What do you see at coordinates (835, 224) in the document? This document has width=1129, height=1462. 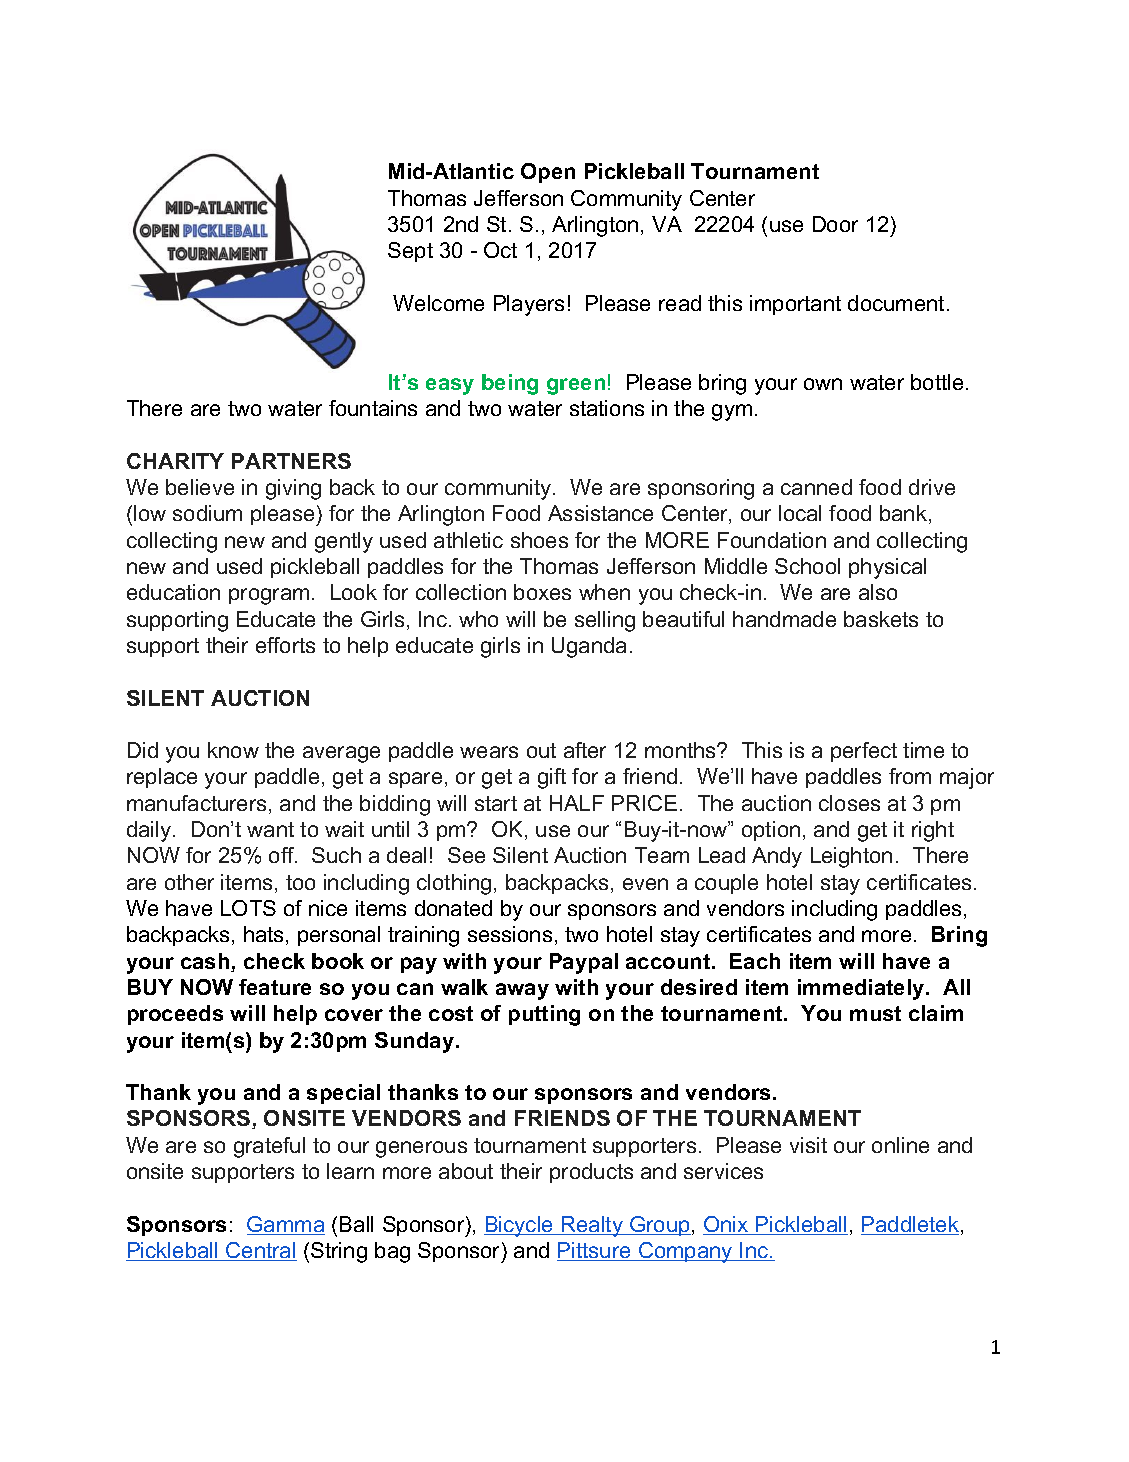 I see `Door` at bounding box center [835, 224].
